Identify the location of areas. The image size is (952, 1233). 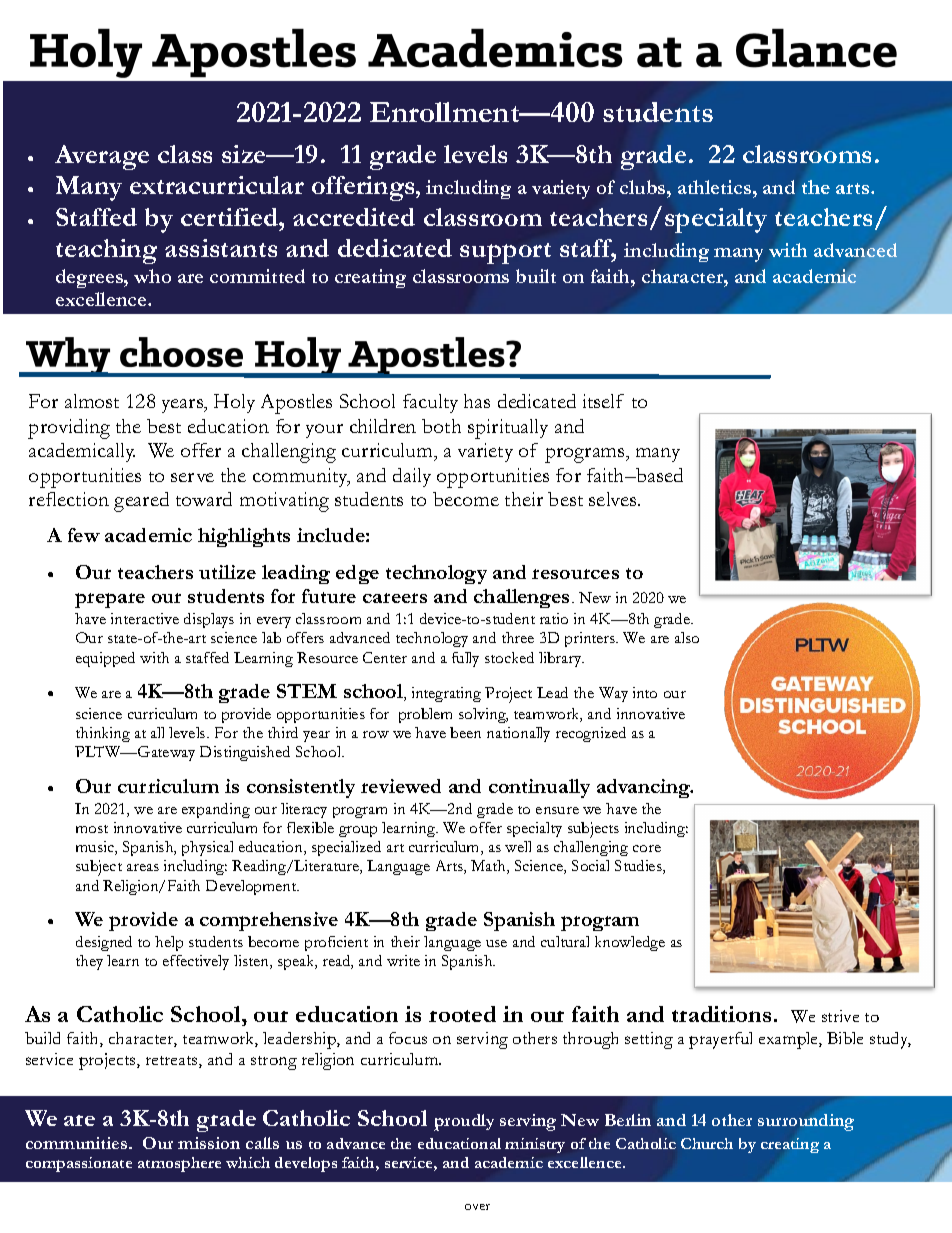
(143, 867).
